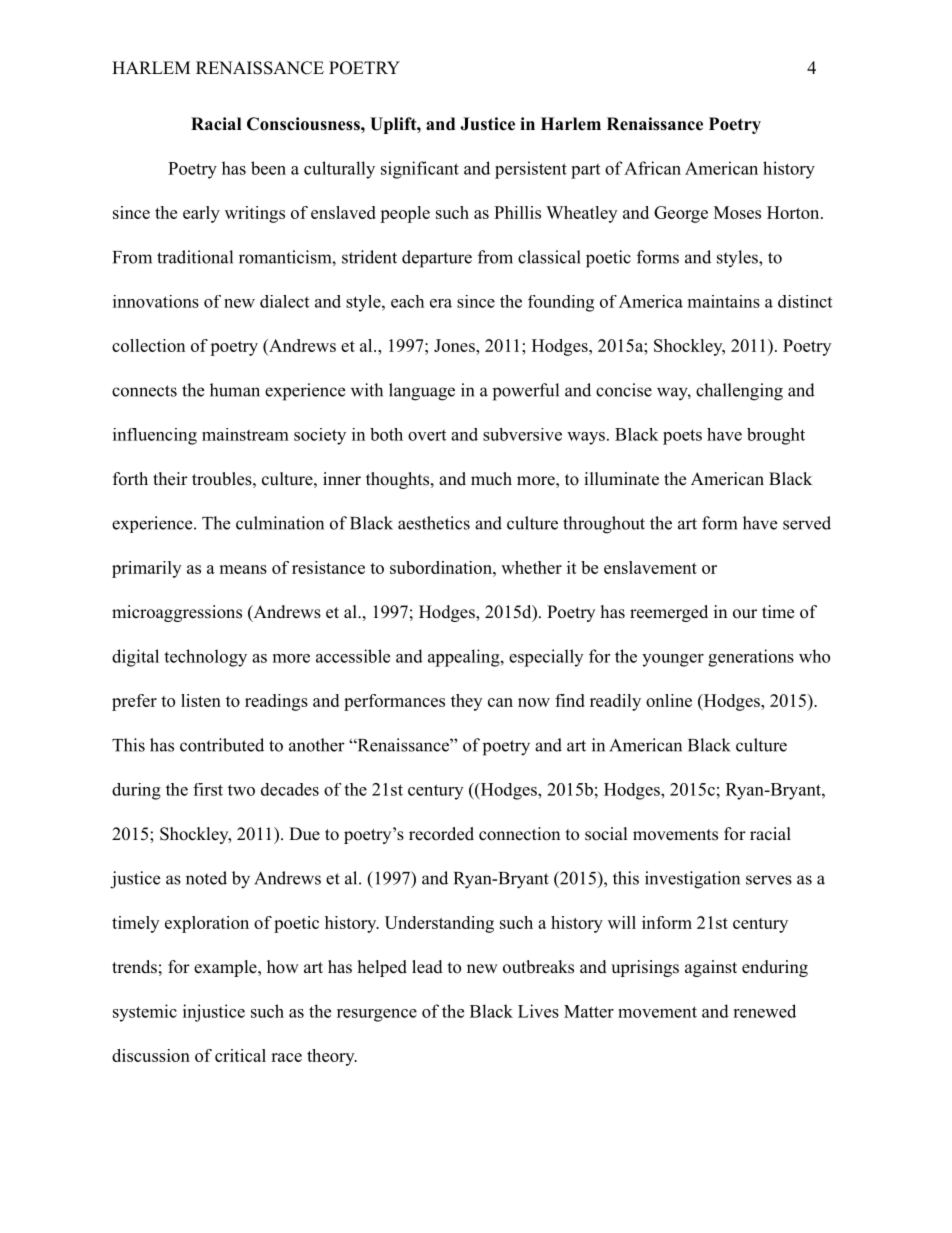 The height and width of the document is (1233, 952). What do you see at coordinates (280, 523) in the document?
I see `culmination` at bounding box center [280, 523].
